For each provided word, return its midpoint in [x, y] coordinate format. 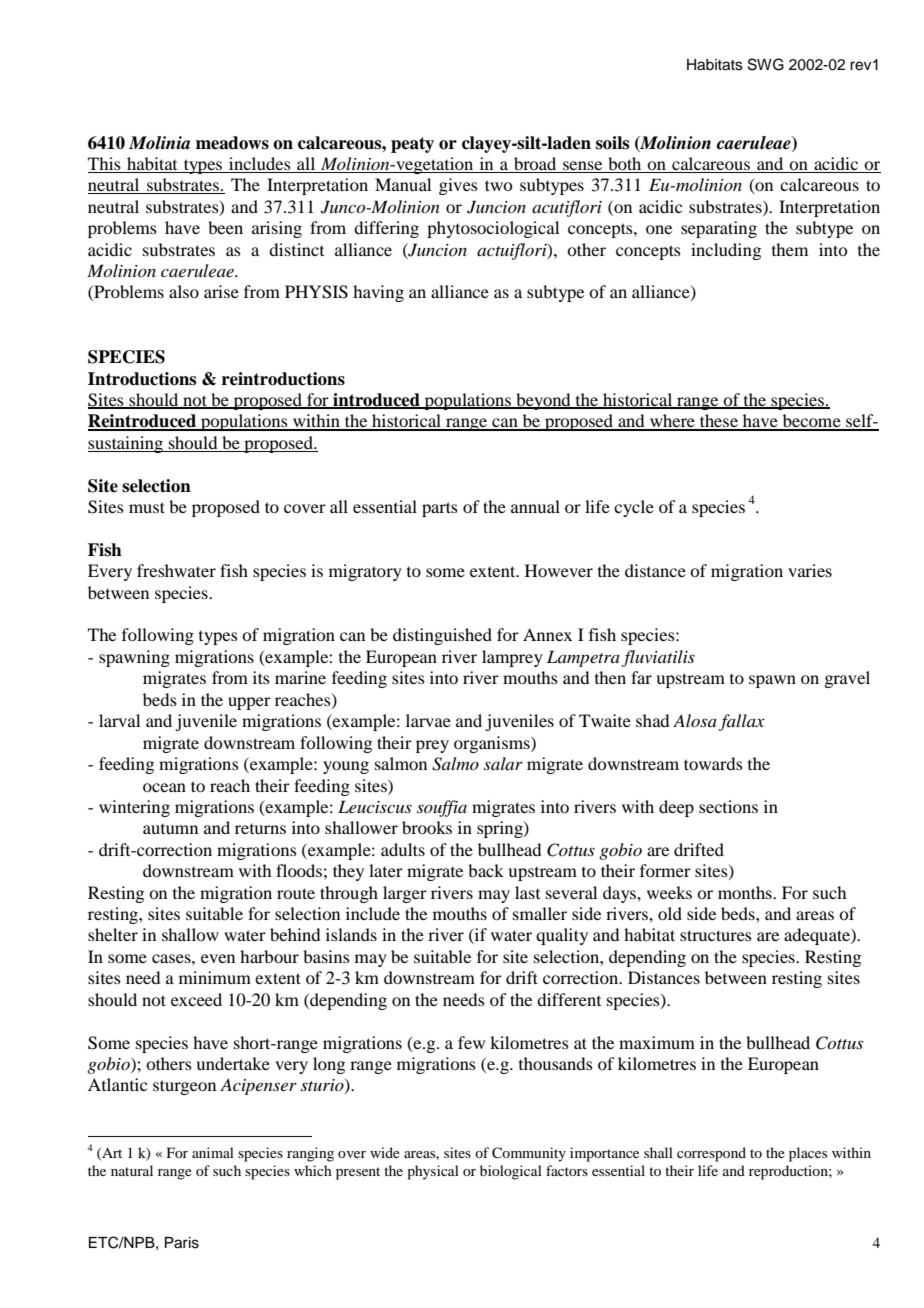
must [147, 507]
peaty [412, 145]
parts [440, 509]
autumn [170, 829]
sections [728, 806]
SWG [766, 64]
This [104, 163]
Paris [182, 1243]
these [719, 422]
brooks [427, 827]
